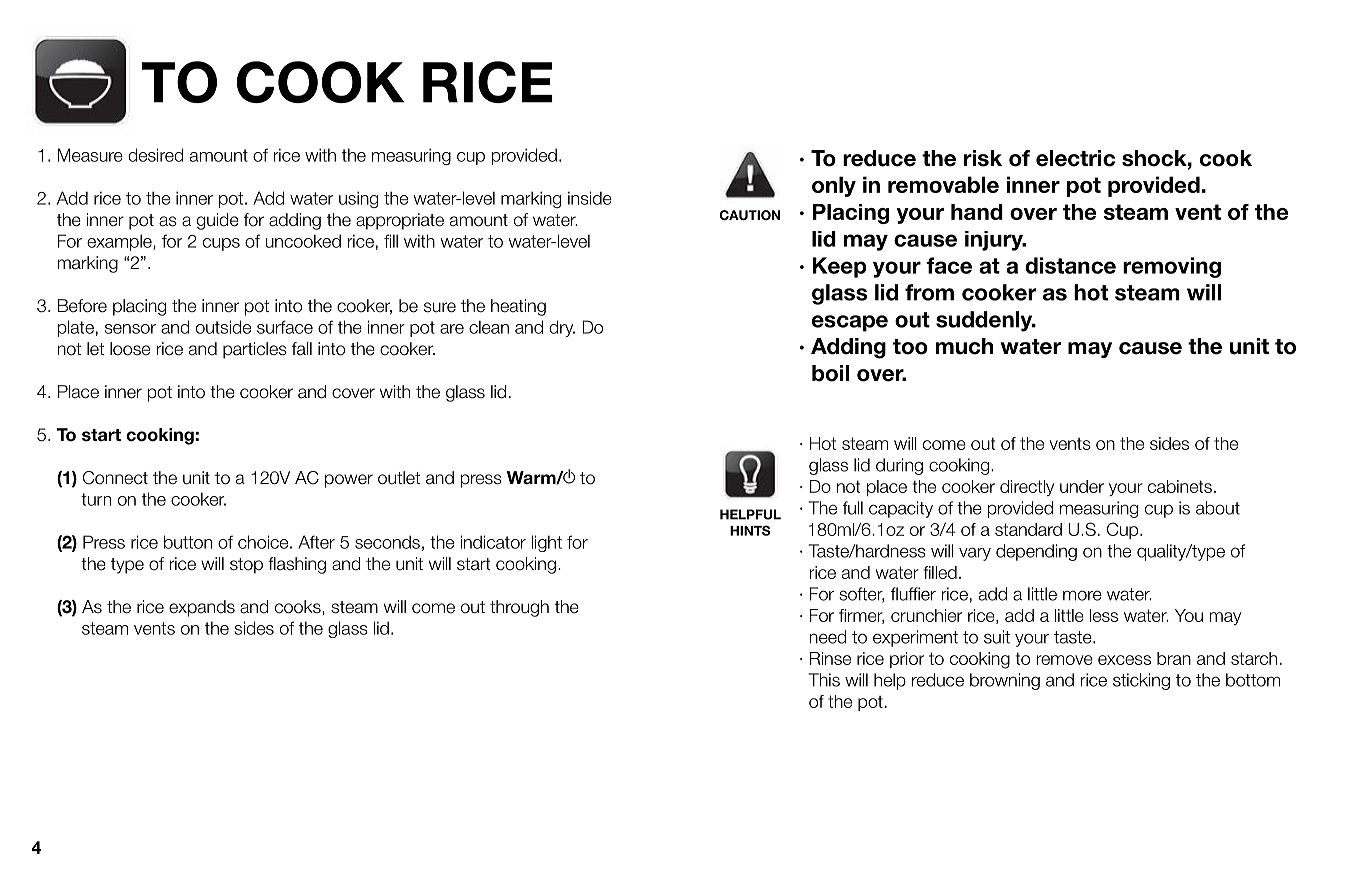  Describe the element at coordinates (750, 530) in the document. I see `HINTS` at that location.
